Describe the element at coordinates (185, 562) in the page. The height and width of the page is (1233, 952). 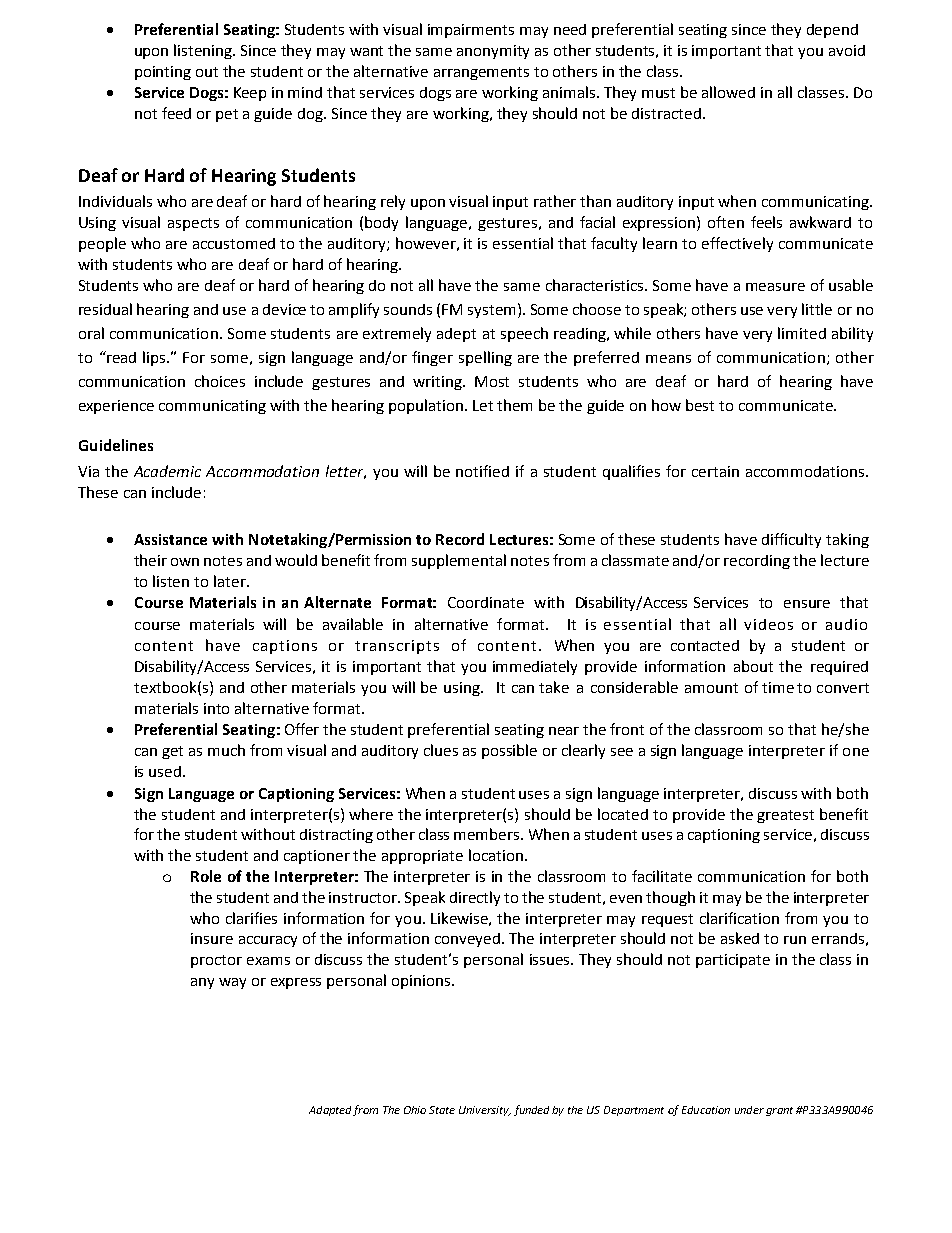
I see `own` at that location.
